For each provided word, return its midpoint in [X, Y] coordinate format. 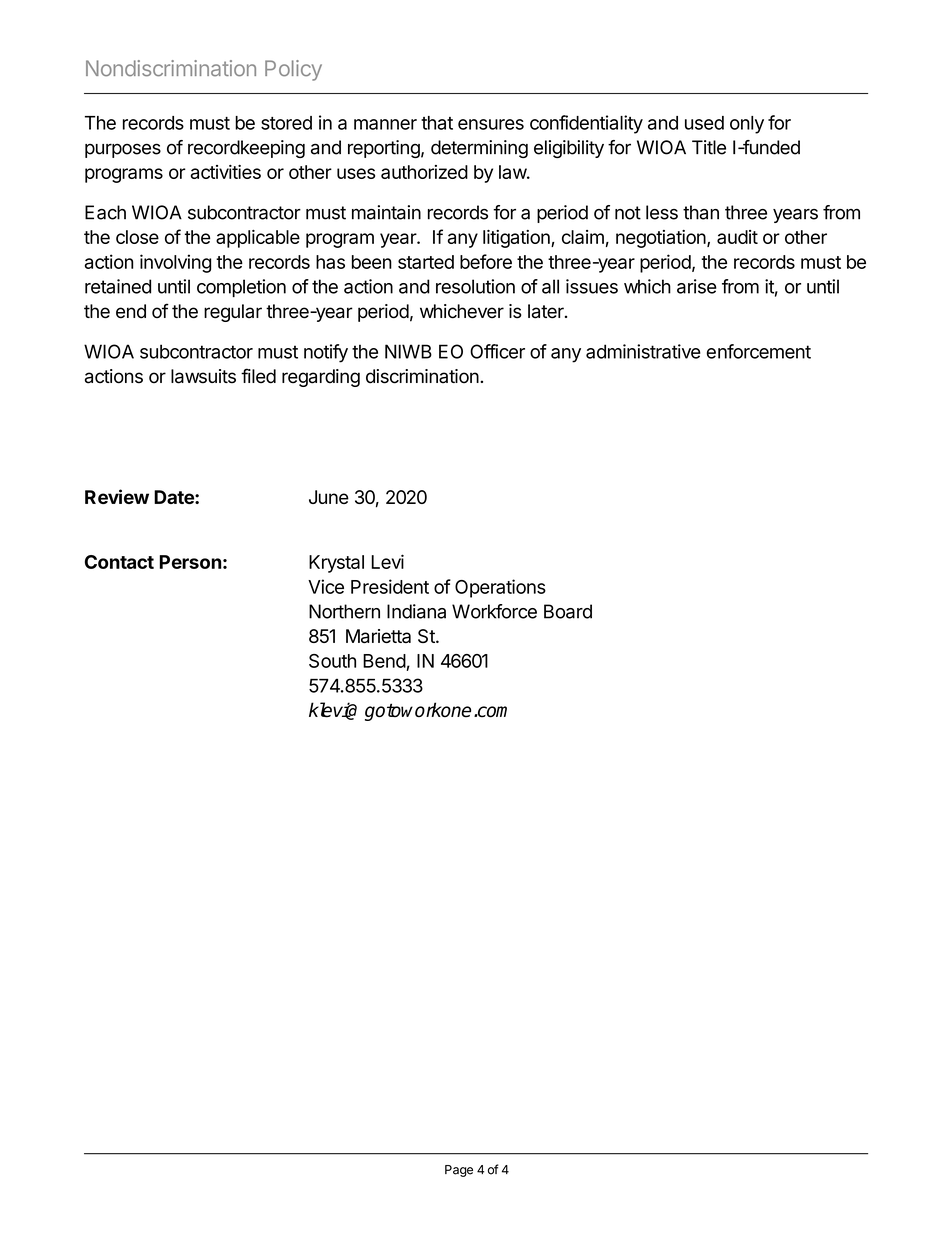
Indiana [416, 611]
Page [459, 1171]
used [704, 123]
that [437, 123]
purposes [123, 150]
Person [191, 562]
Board [568, 611]
